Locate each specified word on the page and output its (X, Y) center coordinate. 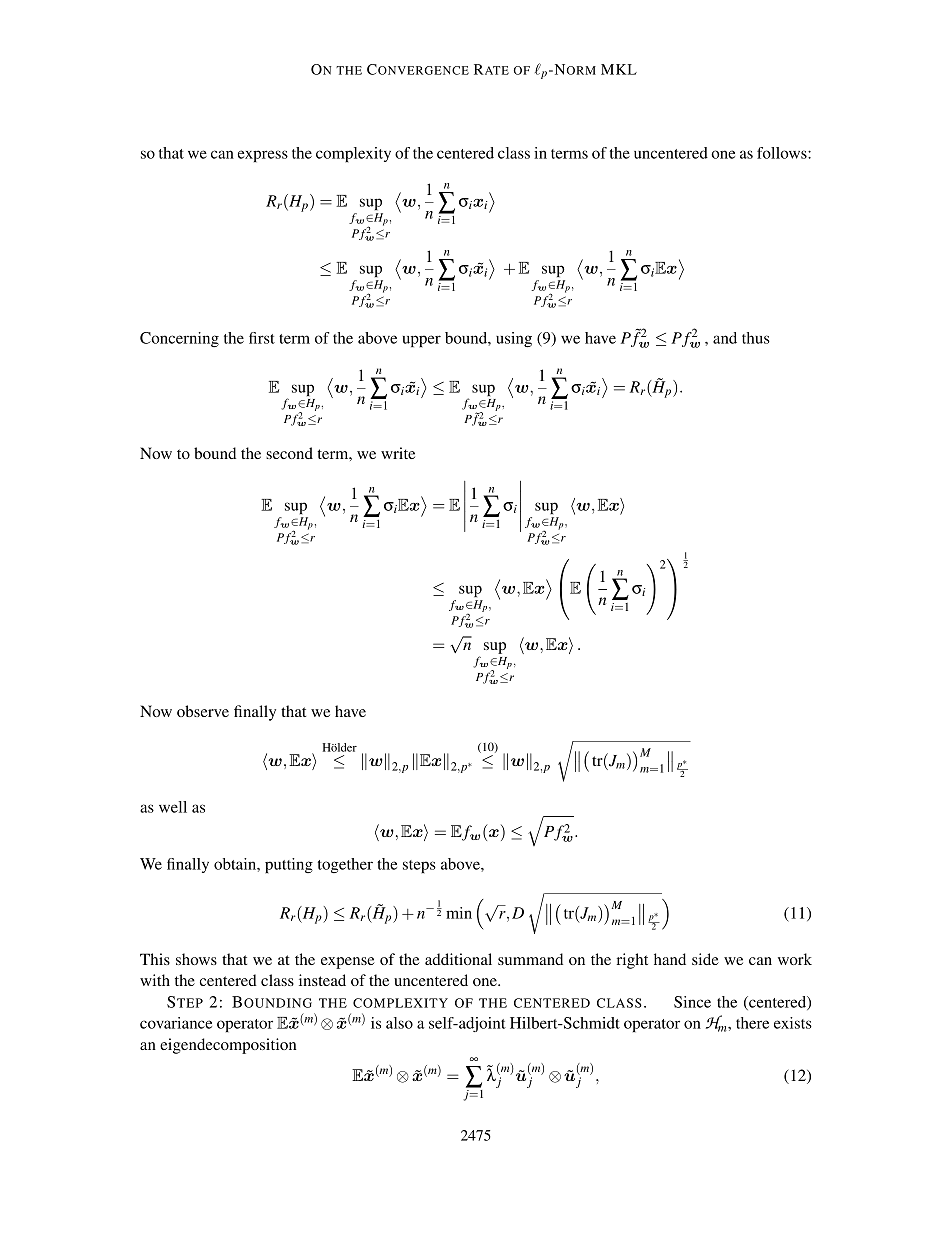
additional (458, 959)
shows (196, 959)
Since (692, 1002)
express (263, 156)
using (514, 339)
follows (783, 153)
